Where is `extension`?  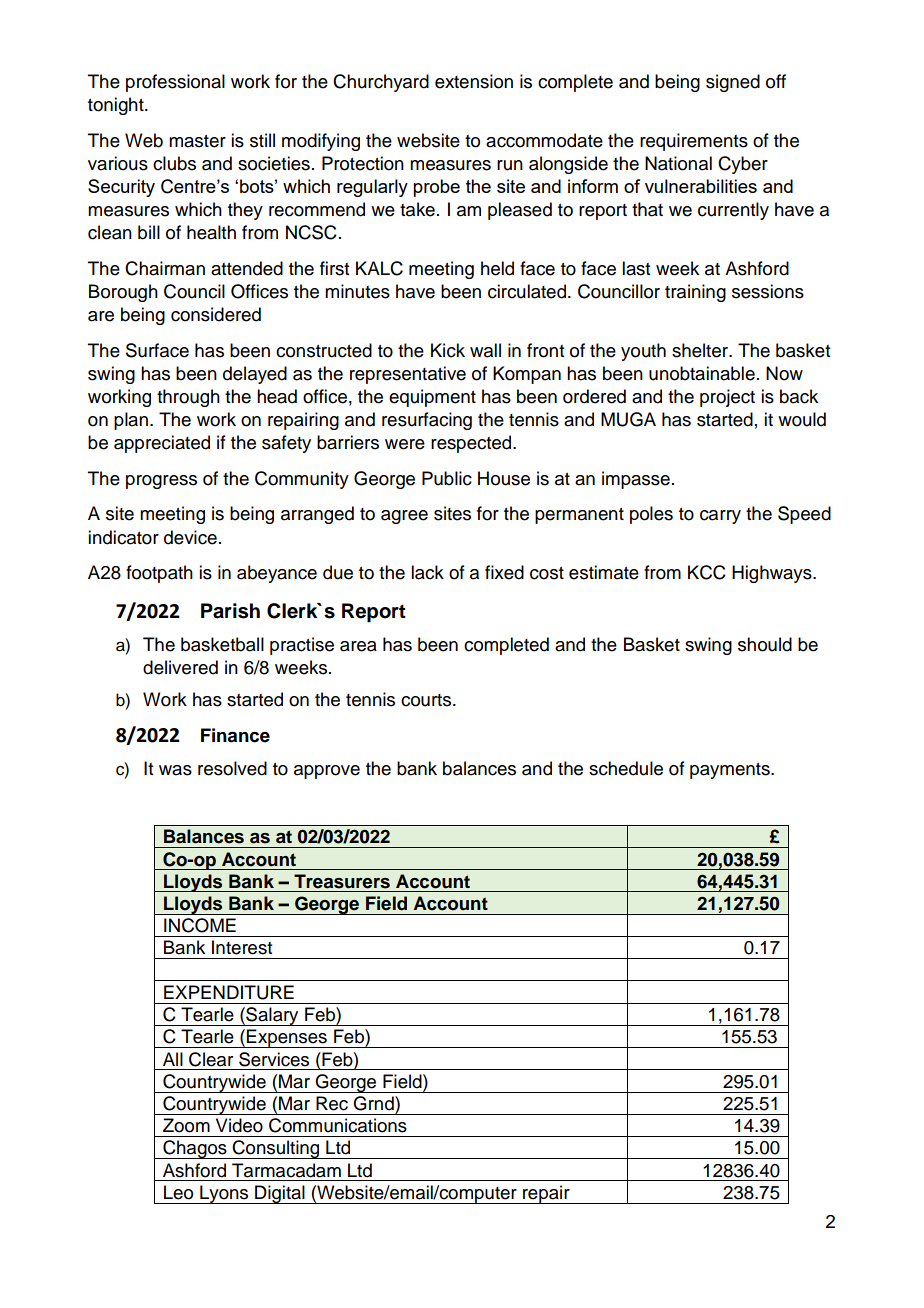
extension is located at coordinates (474, 81).
